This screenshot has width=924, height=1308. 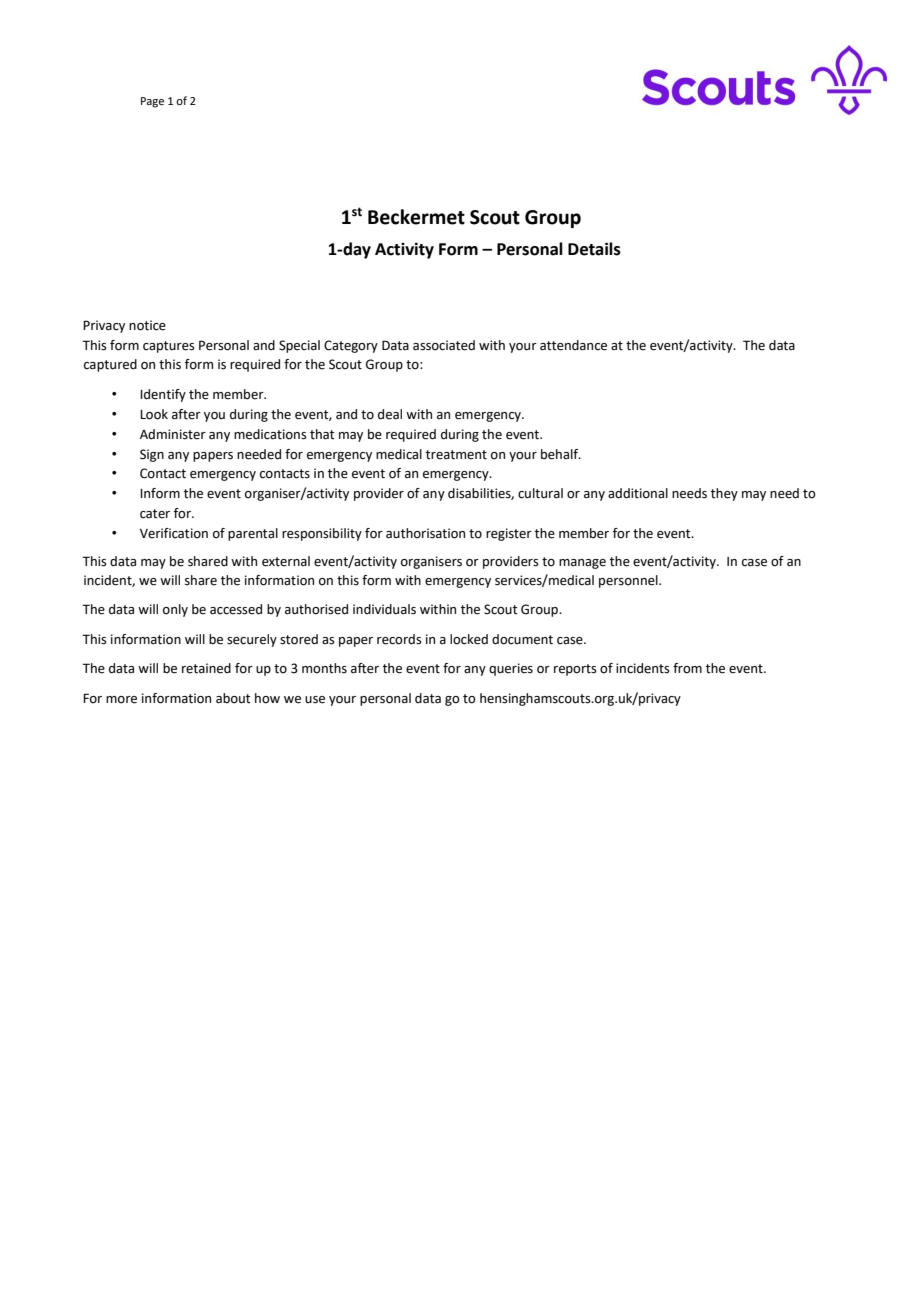 I want to click on authorisation, so click(x=425, y=533).
